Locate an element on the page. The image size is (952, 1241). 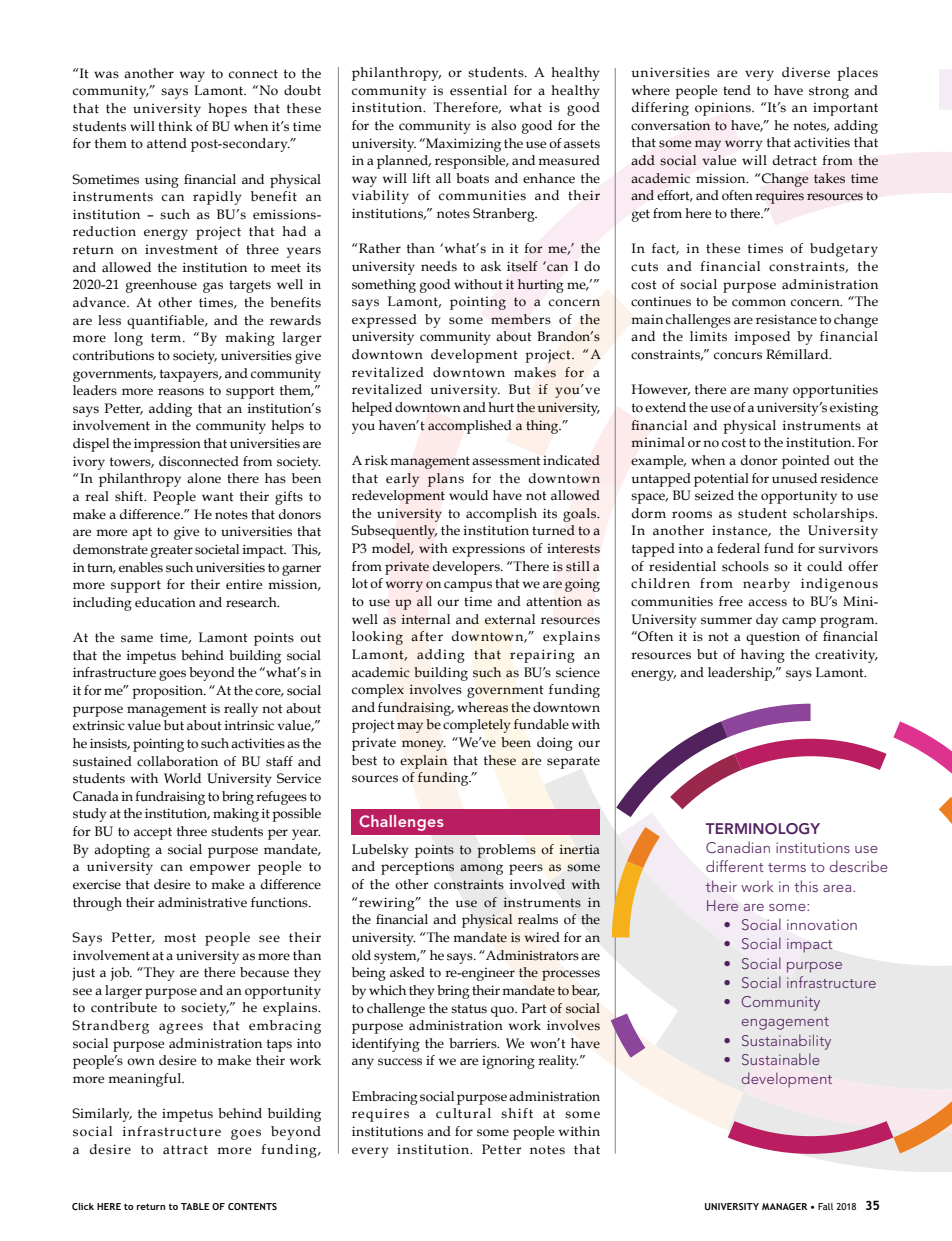
TABLE is located at coordinates (195, 1206).
